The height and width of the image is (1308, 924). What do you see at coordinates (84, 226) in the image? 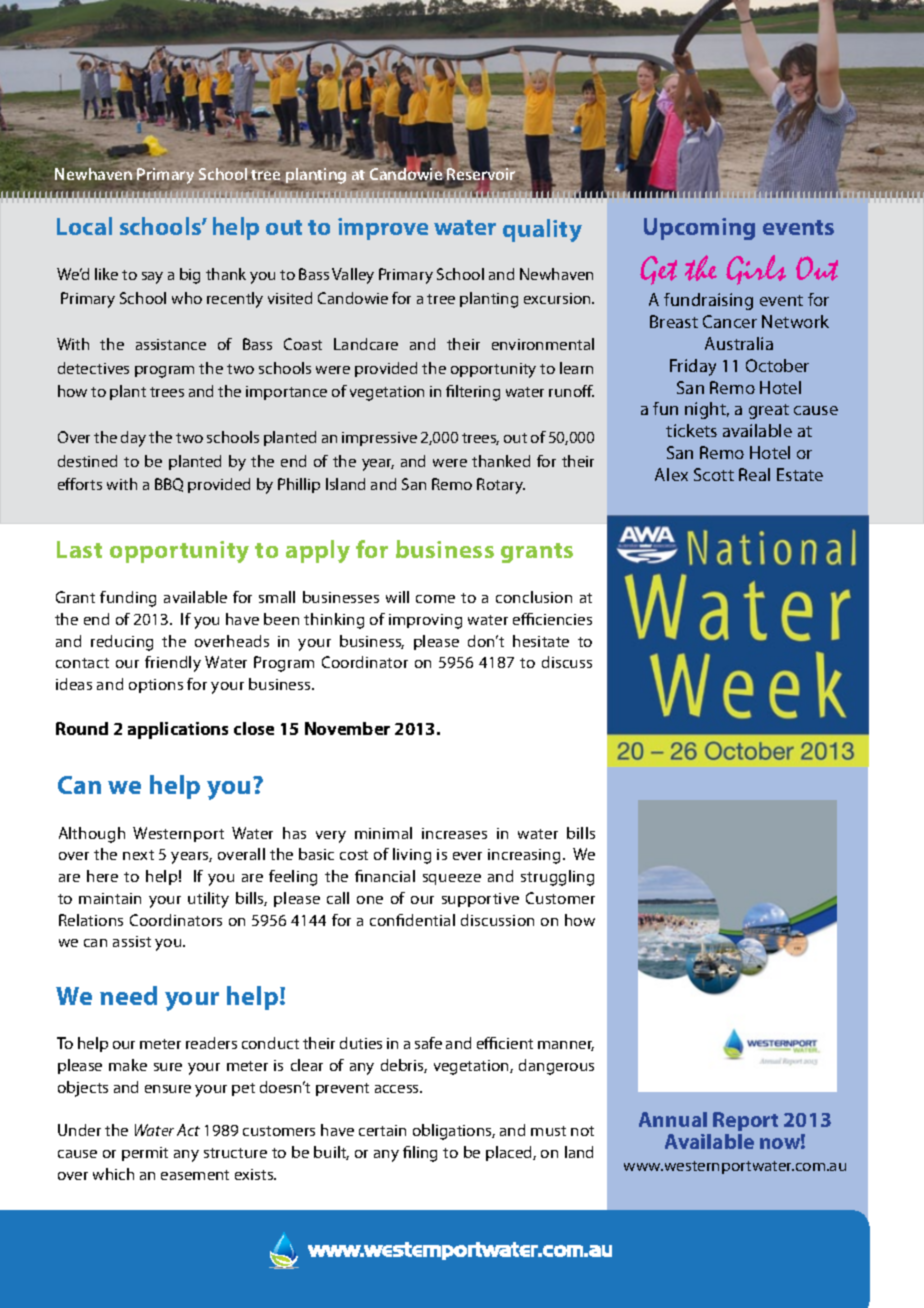
I see `Local` at bounding box center [84, 226].
